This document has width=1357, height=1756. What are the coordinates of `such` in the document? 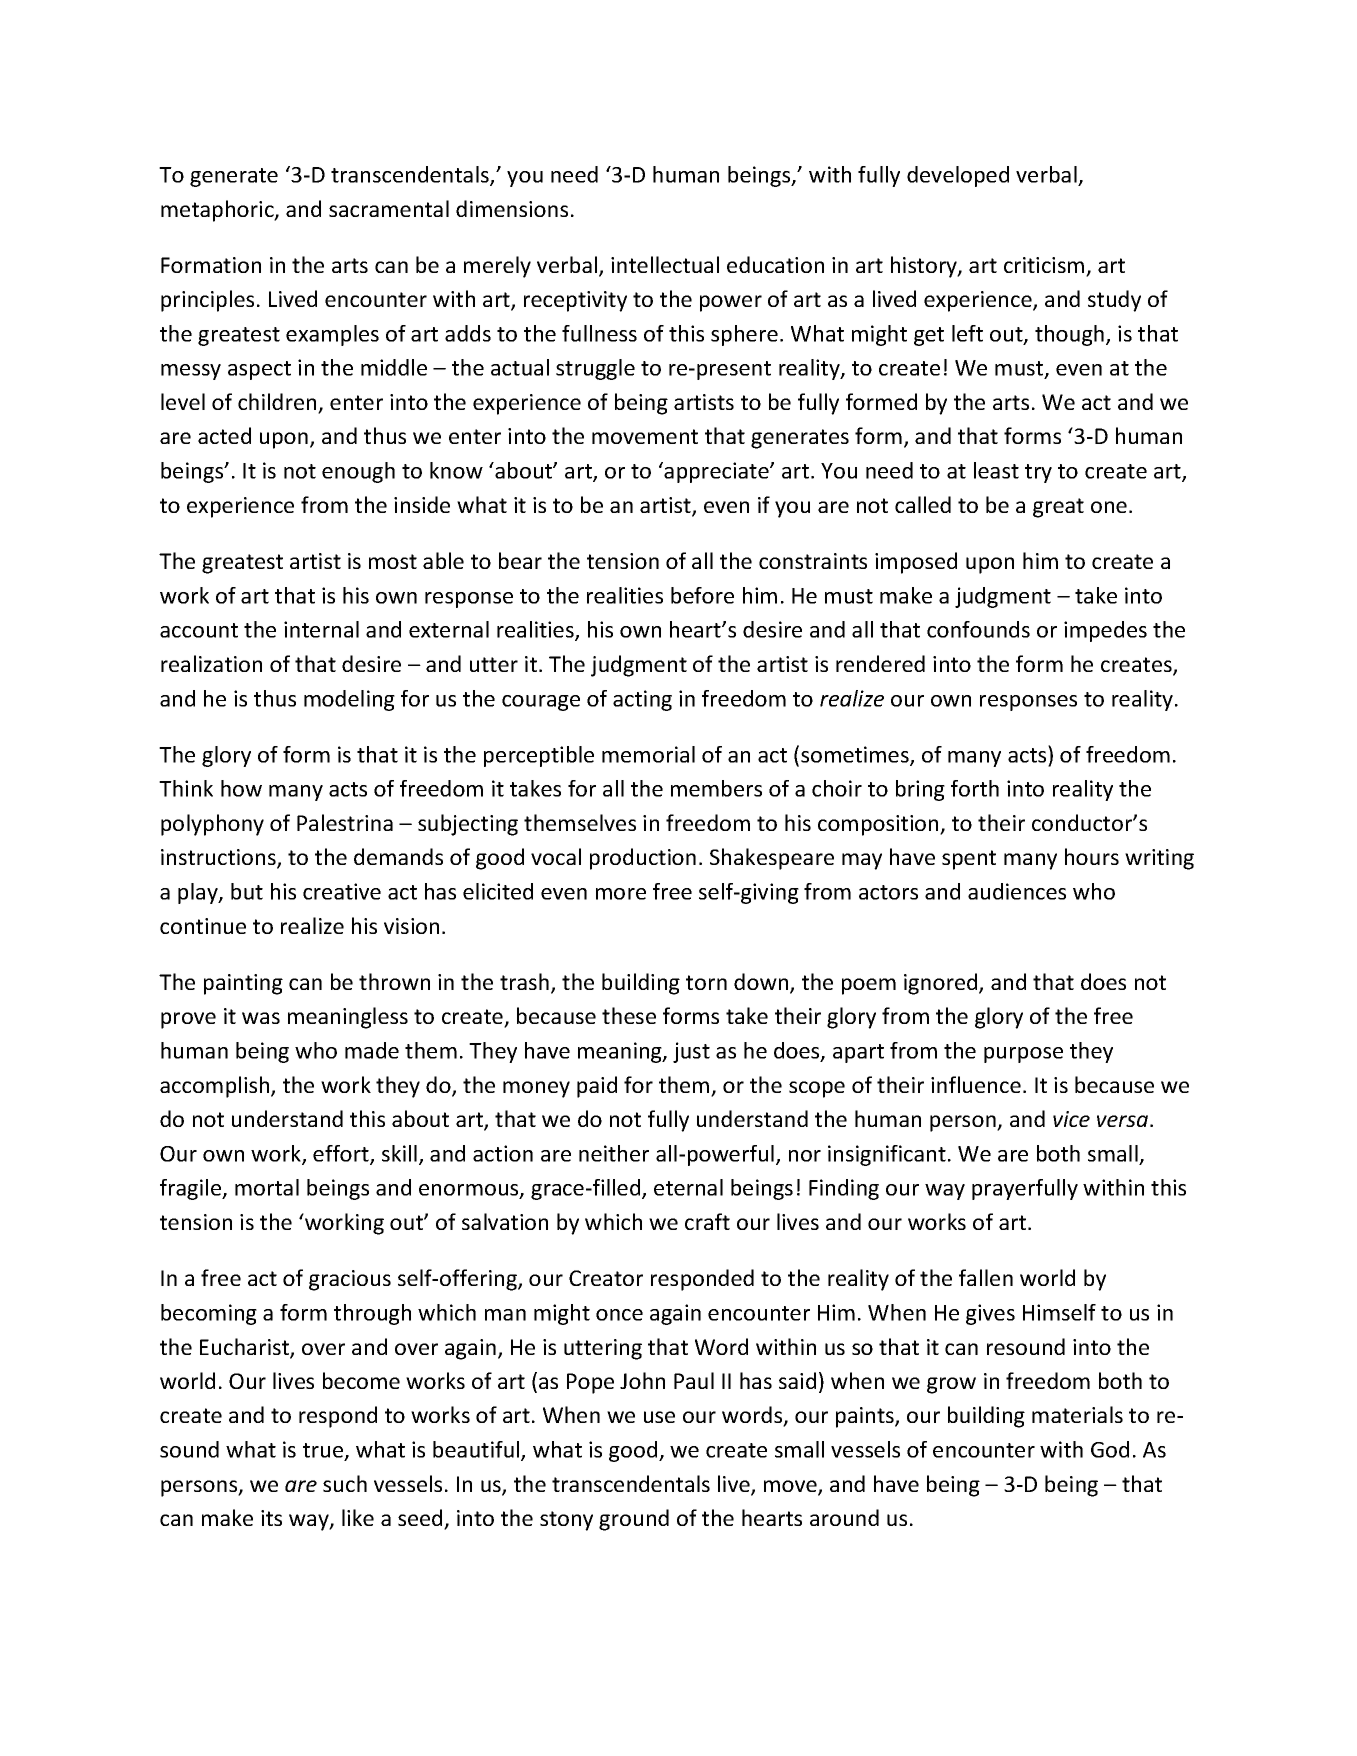 It's located at (345, 1483).
